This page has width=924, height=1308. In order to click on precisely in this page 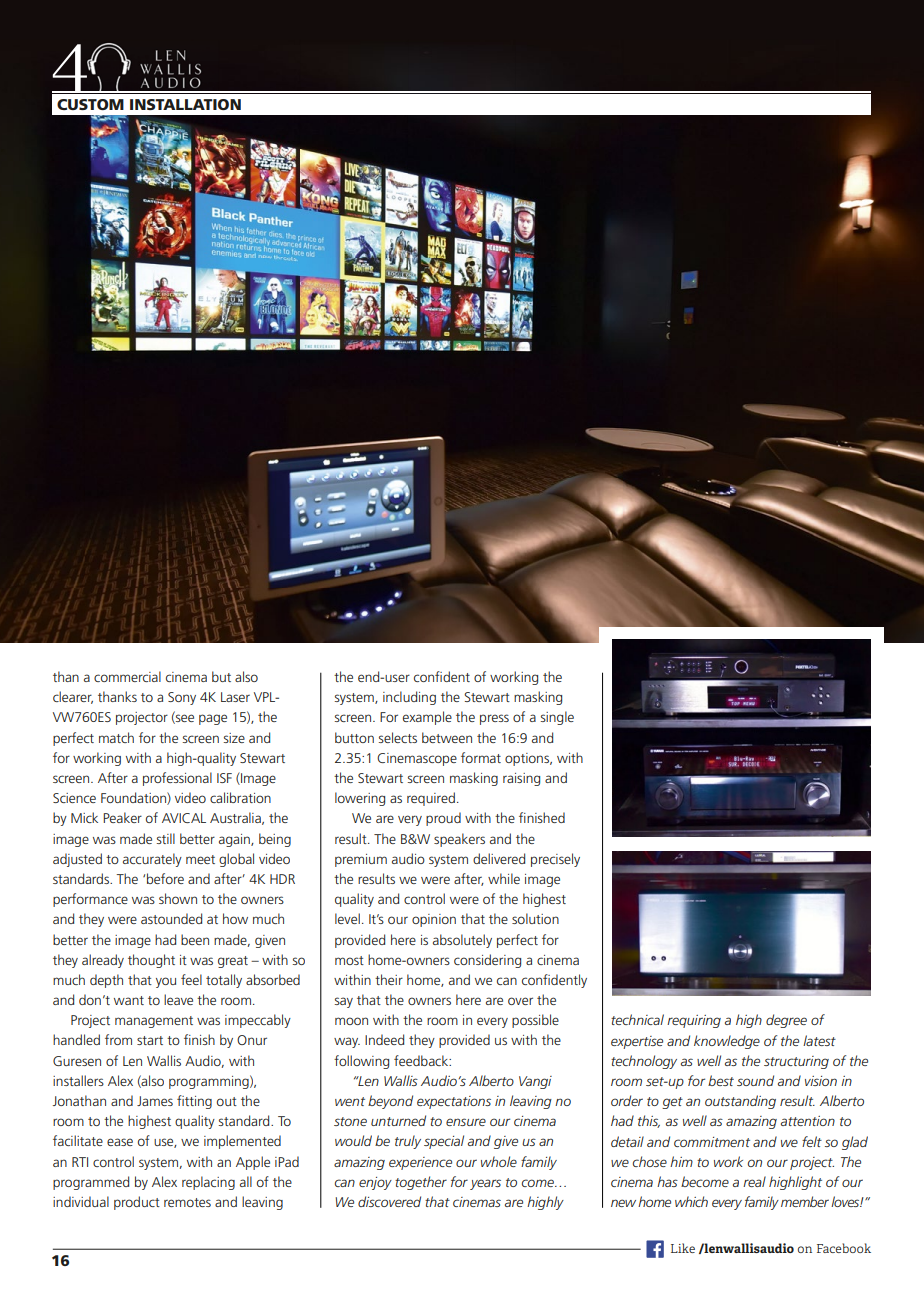, I will do `click(555, 860)`.
